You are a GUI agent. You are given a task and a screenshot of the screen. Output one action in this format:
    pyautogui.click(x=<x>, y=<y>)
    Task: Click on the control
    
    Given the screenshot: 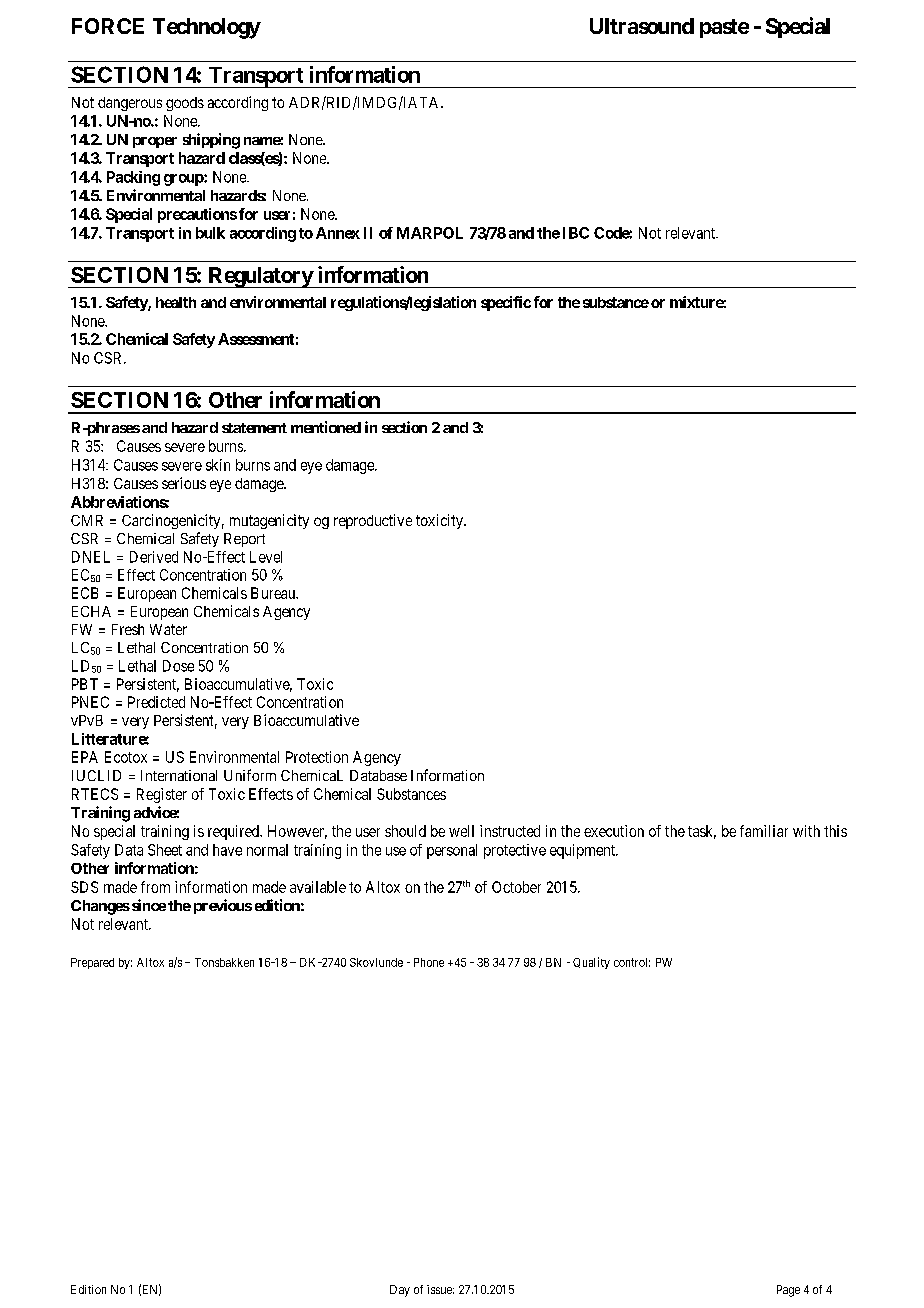 What is the action you would take?
    pyautogui.click(x=632, y=962)
